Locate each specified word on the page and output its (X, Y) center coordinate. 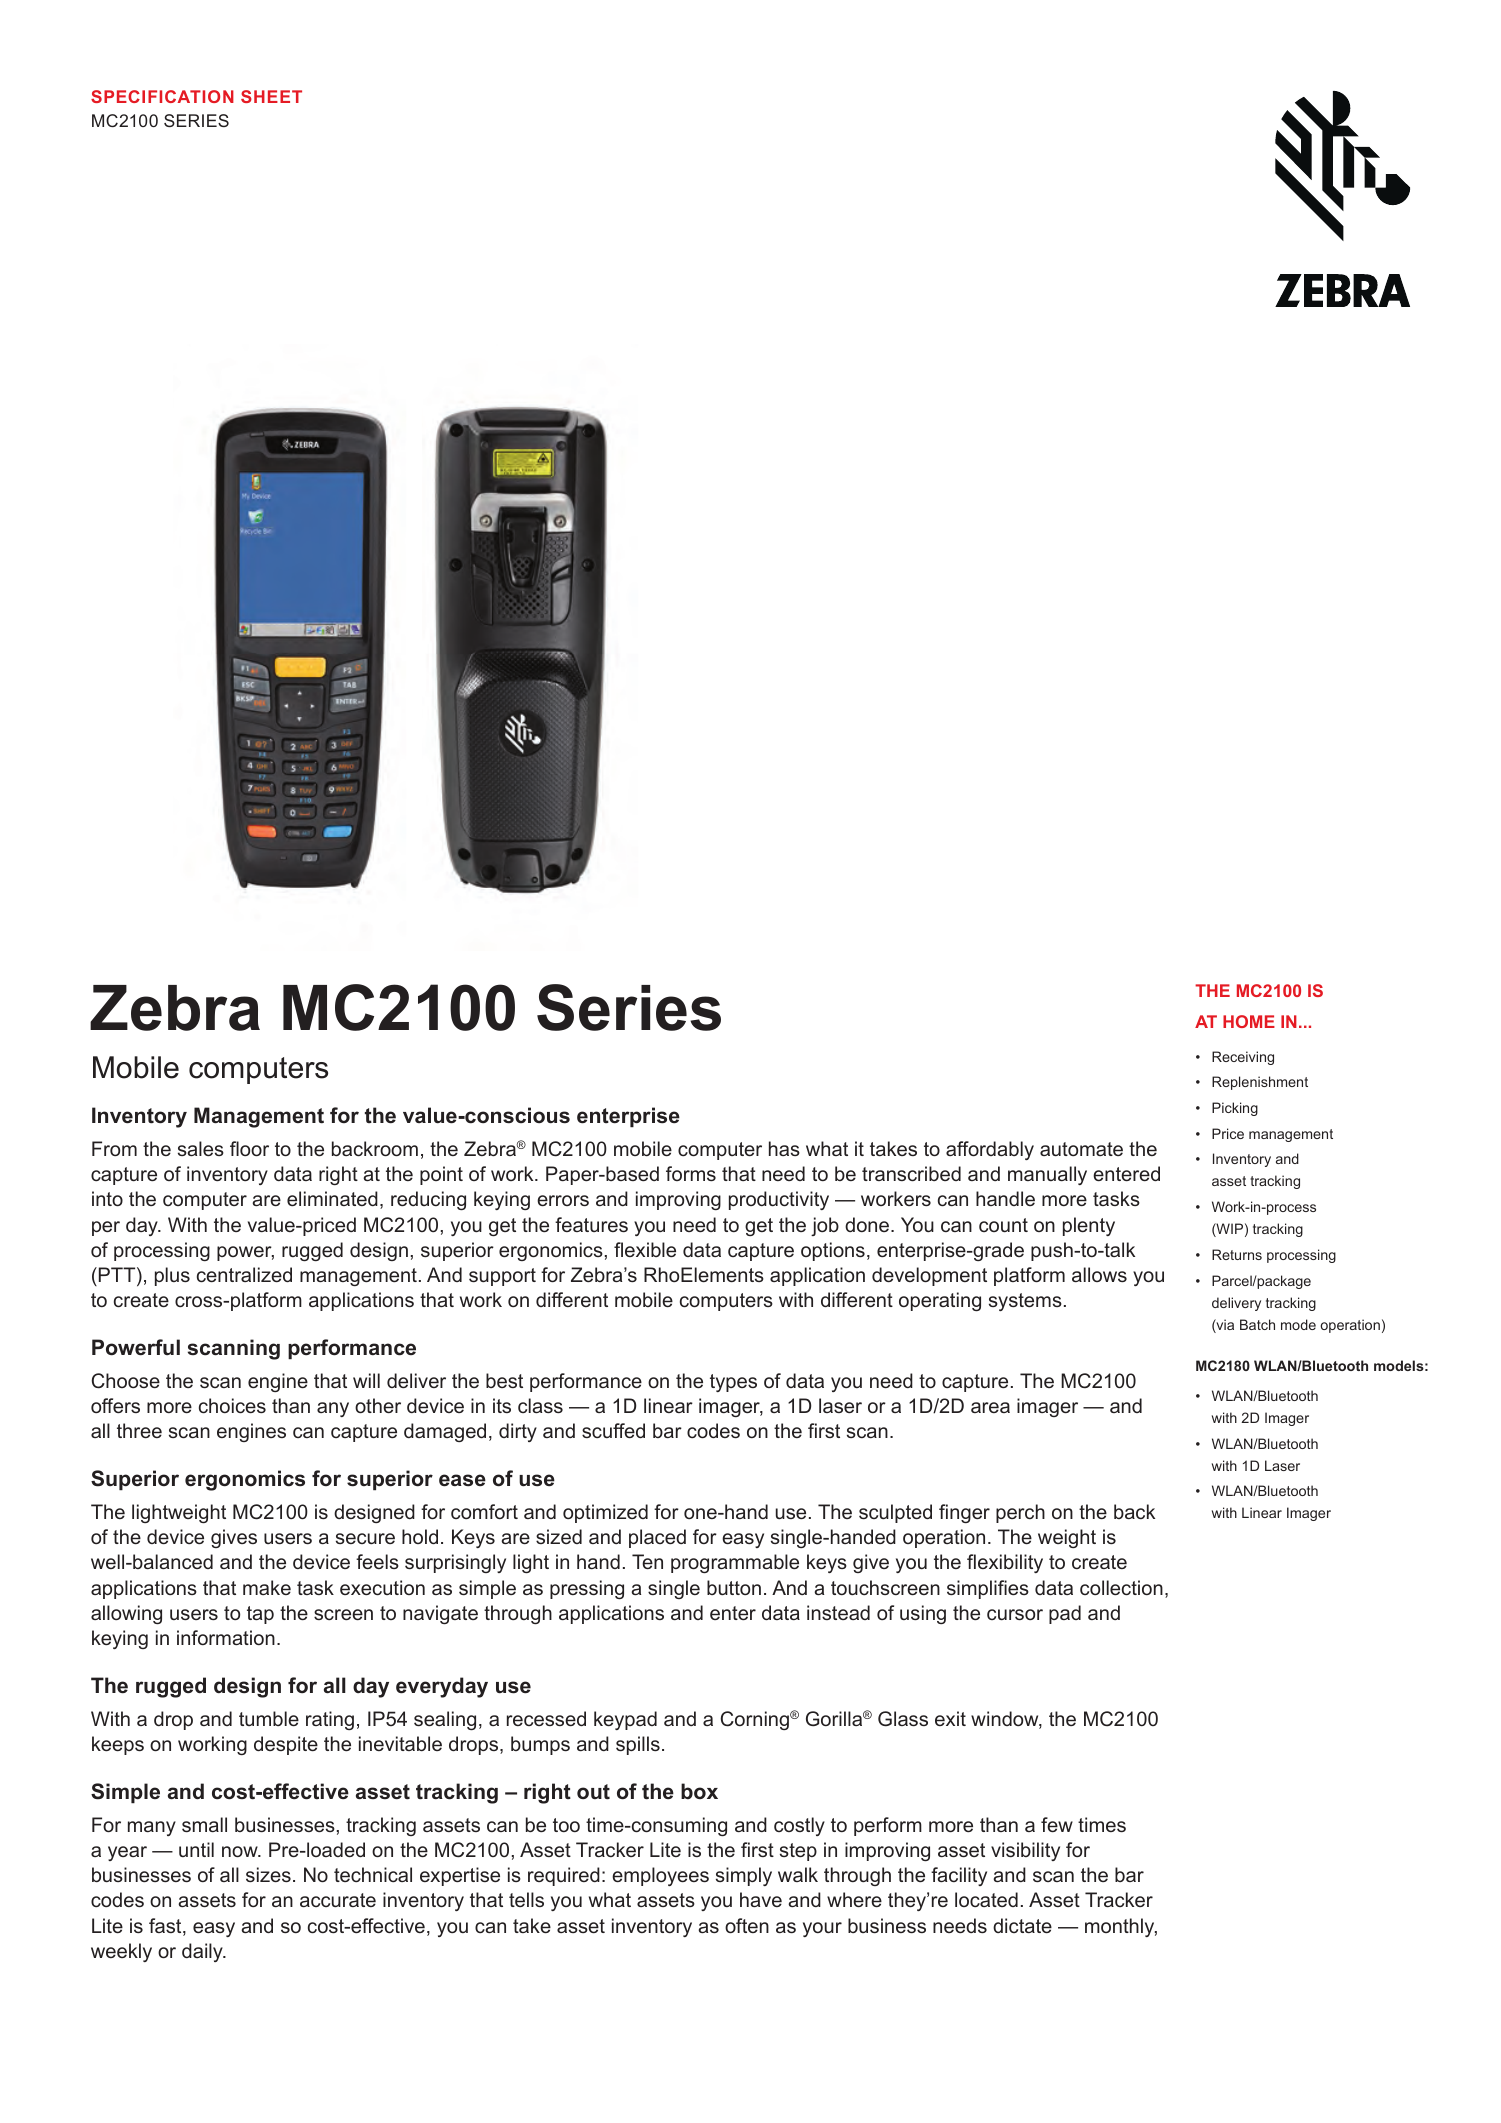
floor (249, 1148)
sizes (268, 1874)
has (784, 1148)
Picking (1235, 1109)
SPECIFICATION (162, 96)
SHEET (271, 96)
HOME (1249, 1021)
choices (232, 1405)
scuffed (613, 1430)
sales (201, 1148)
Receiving (1243, 1058)
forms (691, 1173)
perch (1020, 1513)
